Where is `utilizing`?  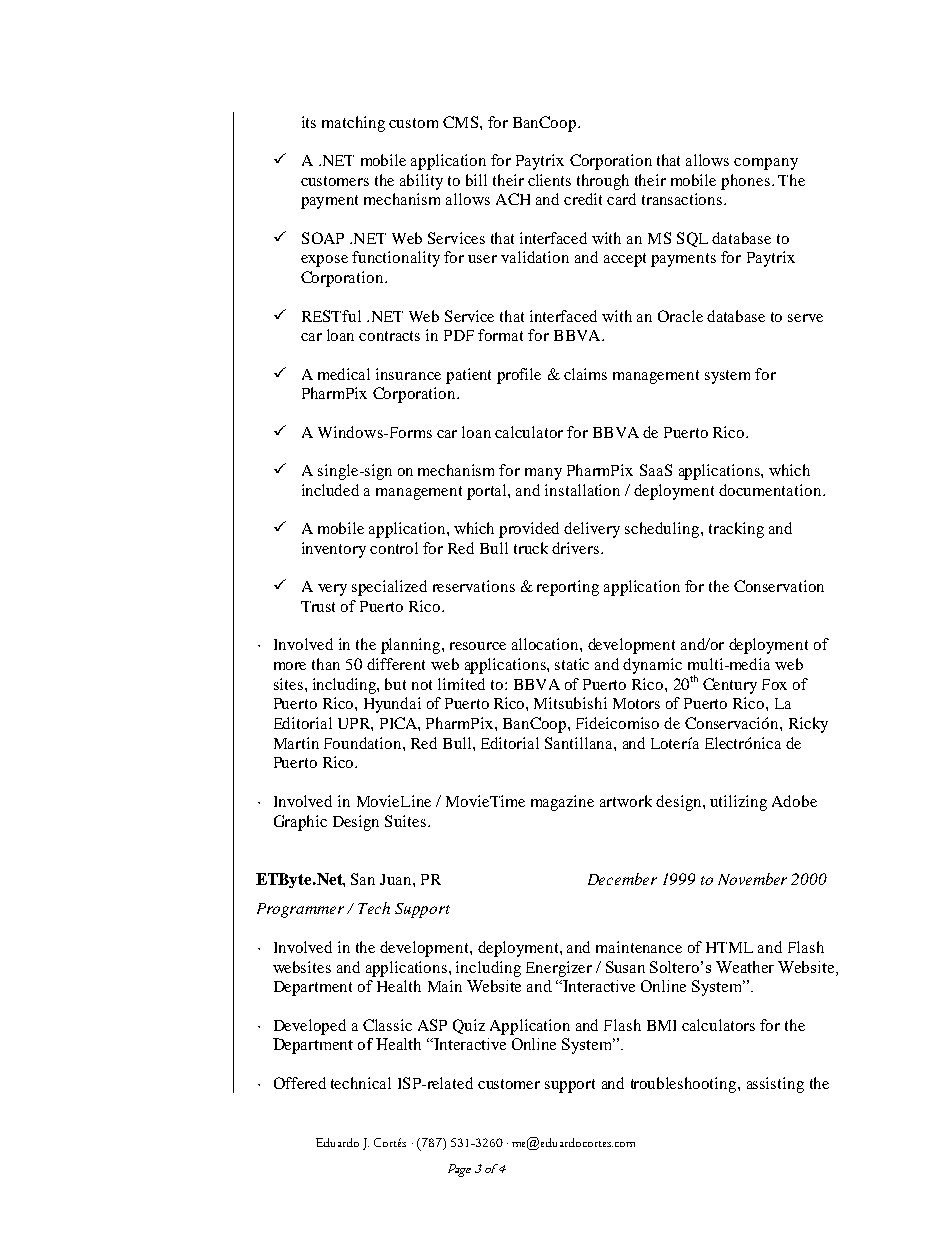 utilizing is located at coordinates (738, 803).
